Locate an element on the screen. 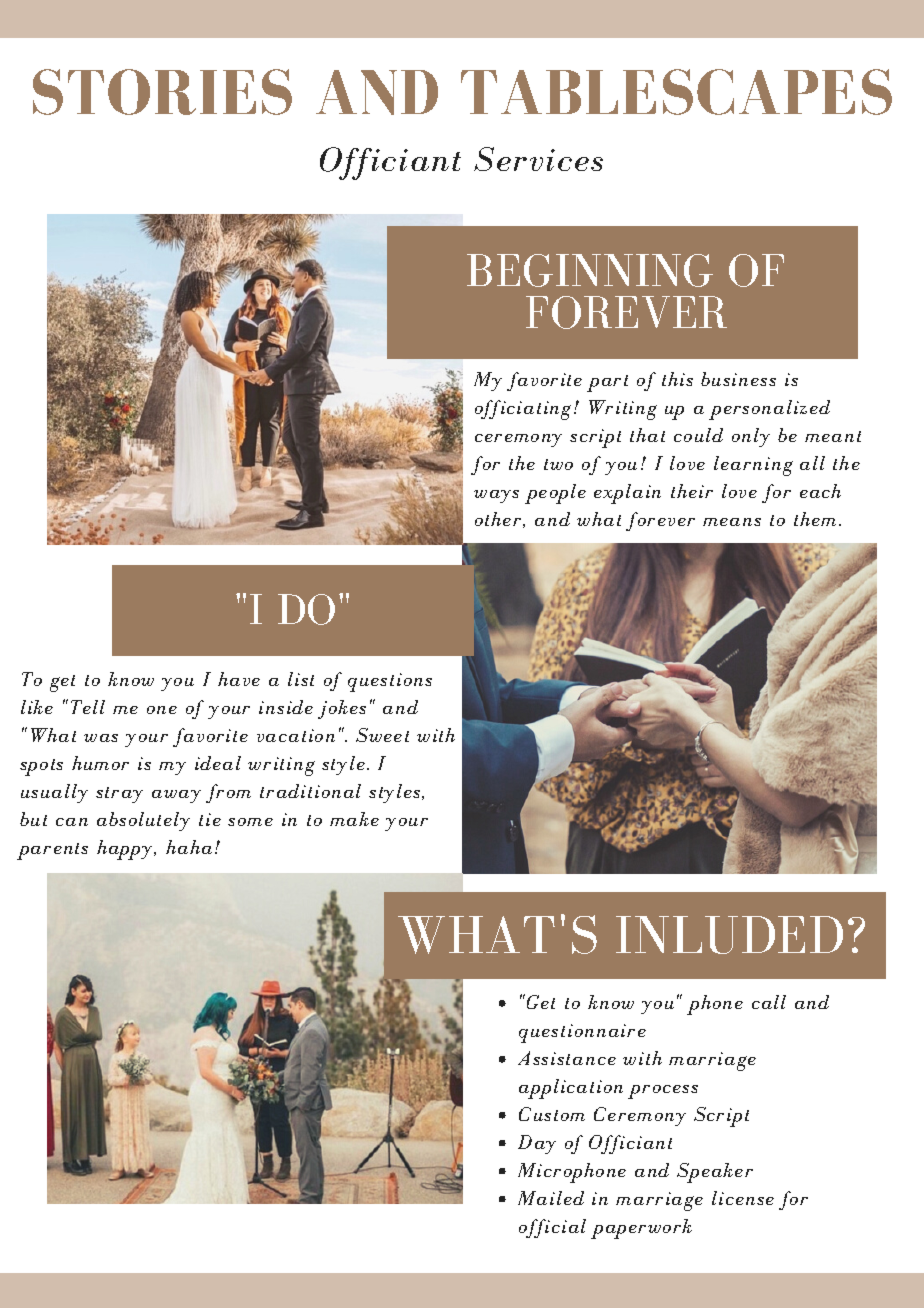 The image size is (924, 1308). Services is located at coordinates (538, 159).
